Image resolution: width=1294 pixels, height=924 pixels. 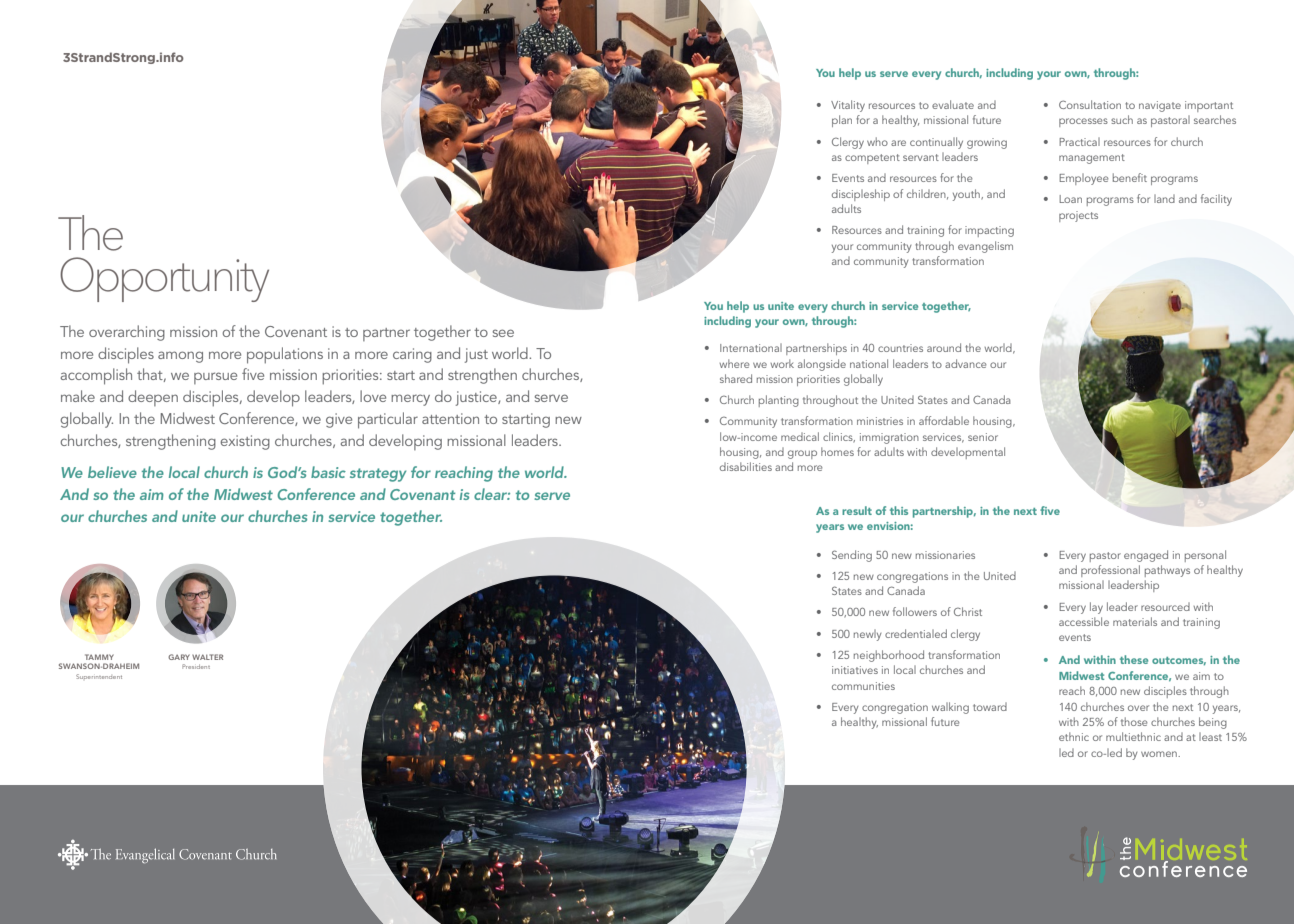 What do you see at coordinates (1083, 122) in the screenshot?
I see `processes` at bounding box center [1083, 122].
